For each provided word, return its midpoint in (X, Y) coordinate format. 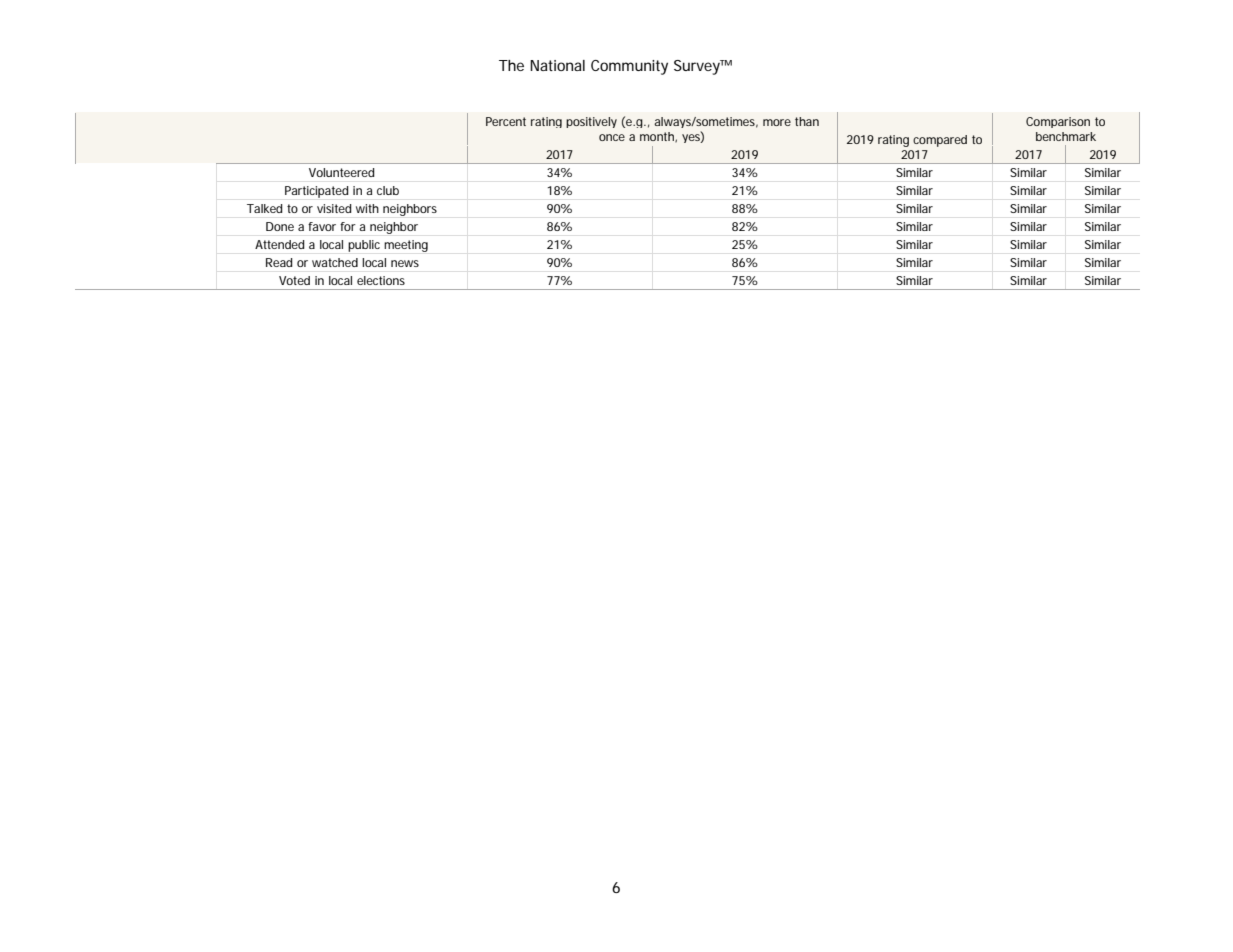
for (348, 226)
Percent (506, 121)
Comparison (1058, 122)
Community (629, 67)
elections (381, 280)
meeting (406, 246)
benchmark (1066, 136)
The (511, 65)
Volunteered (342, 172)
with (367, 208)
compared (940, 141)
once (612, 137)
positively (591, 122)
